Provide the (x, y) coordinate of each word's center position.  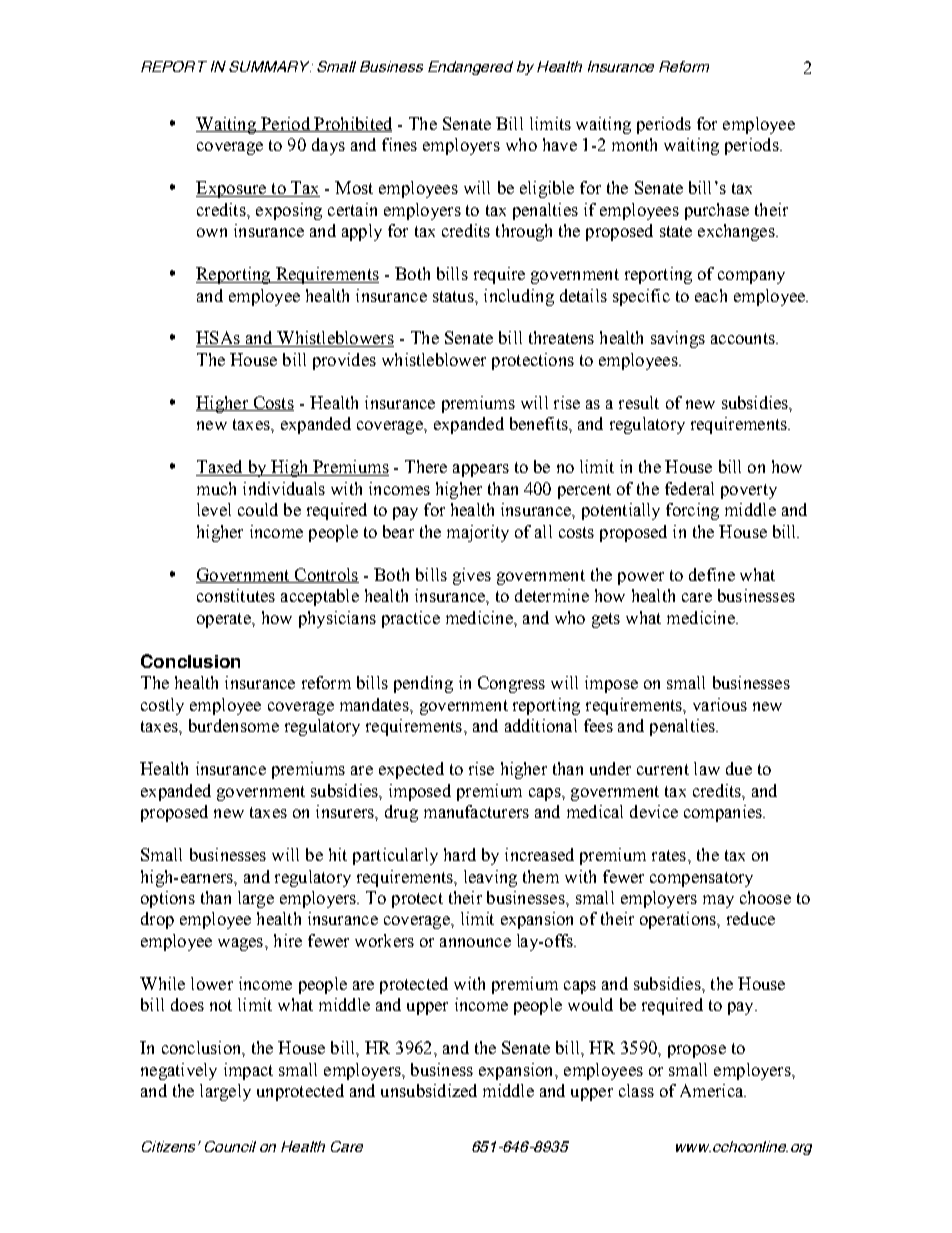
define (712, 574)
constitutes (236, 595)
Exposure (232, 189)
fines (399, 144)
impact (248, 1071)
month (634, 144)
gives (472, 576)
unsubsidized (429, 1090)
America (712, 1090)
